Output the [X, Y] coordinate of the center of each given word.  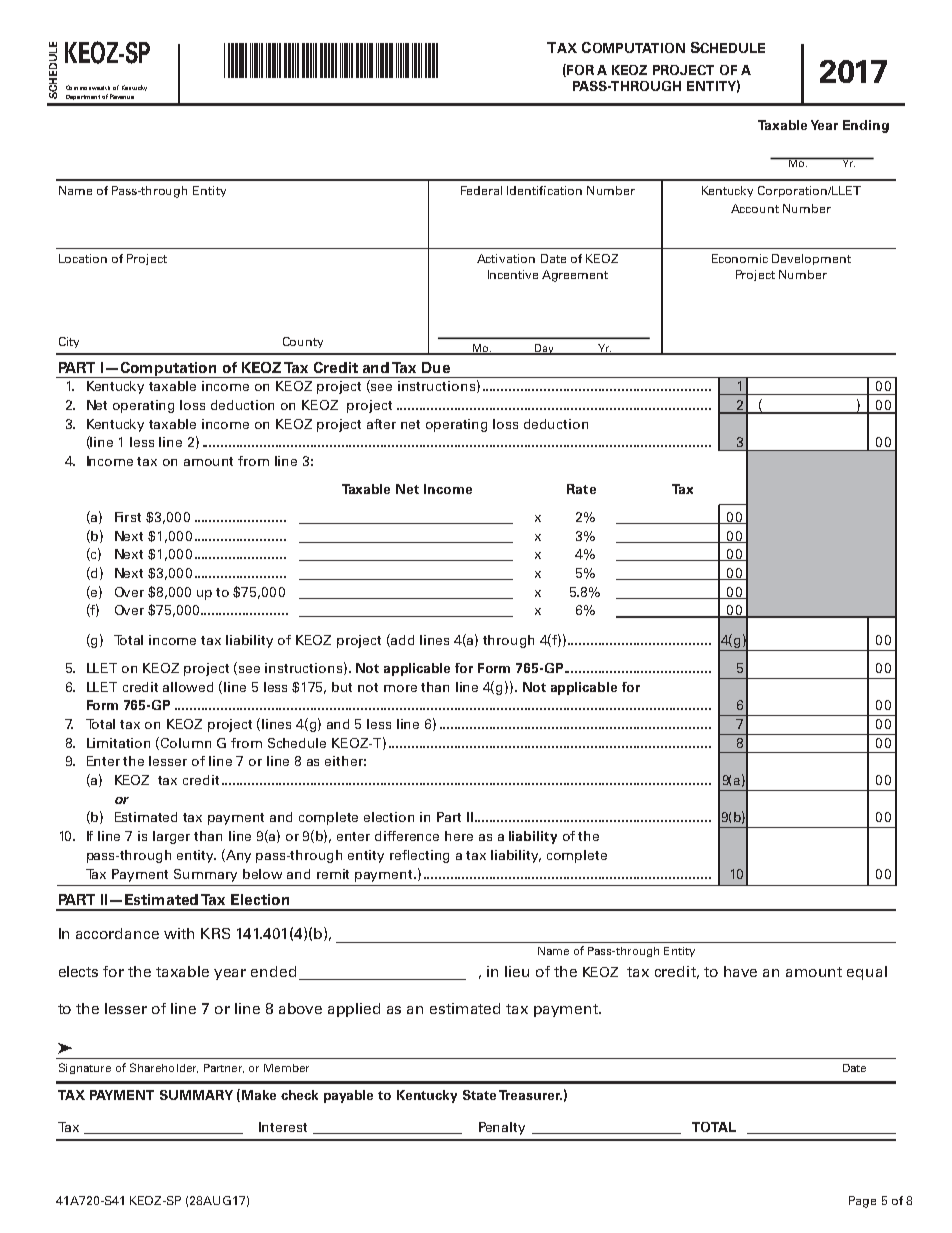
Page [862, 1202]
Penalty [502, 1128]
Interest [283, 1127]
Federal [481, 190]
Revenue [122, 96]
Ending [866, 126]
